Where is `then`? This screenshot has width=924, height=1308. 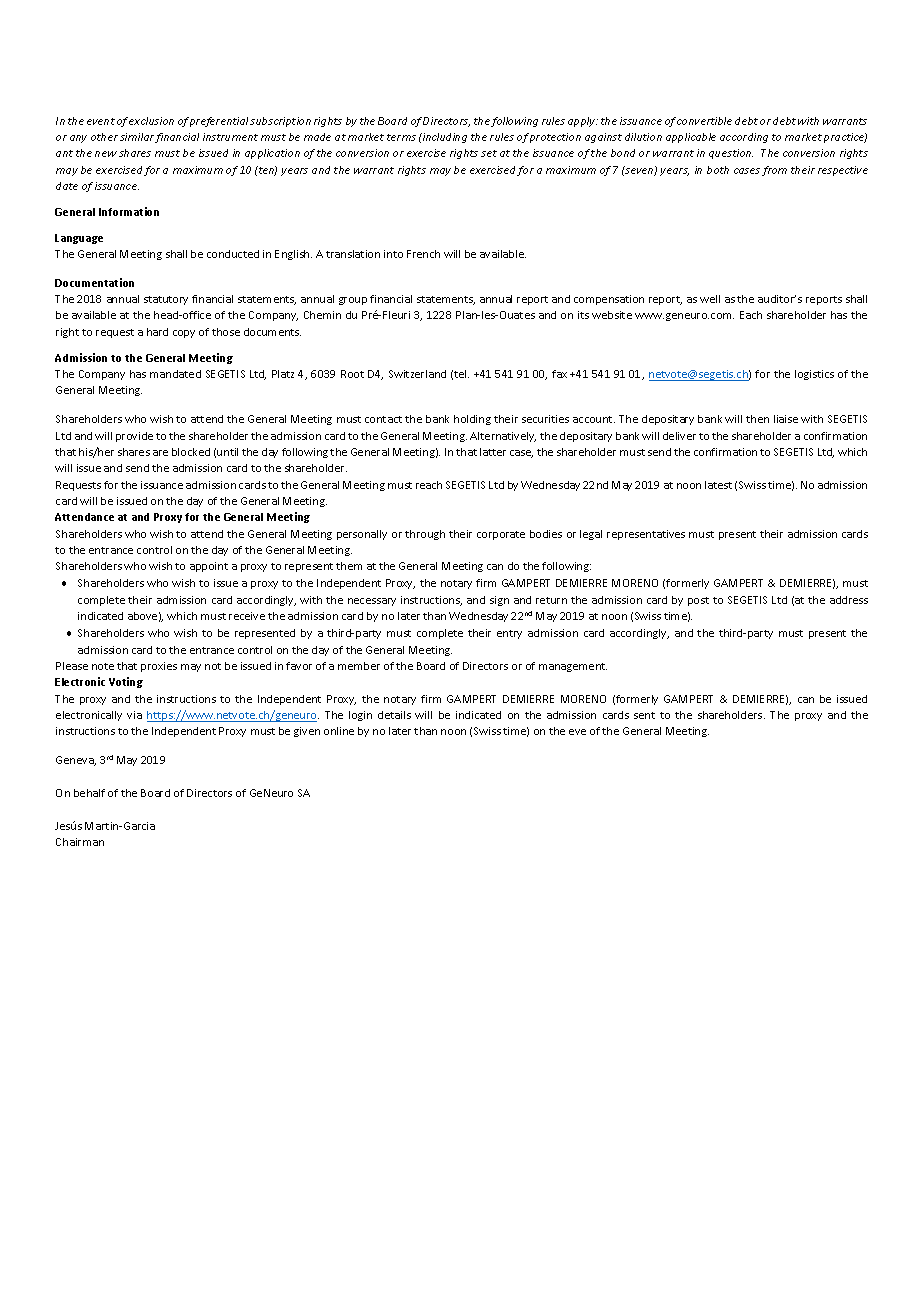 then is located at coordinates (757, 419).
